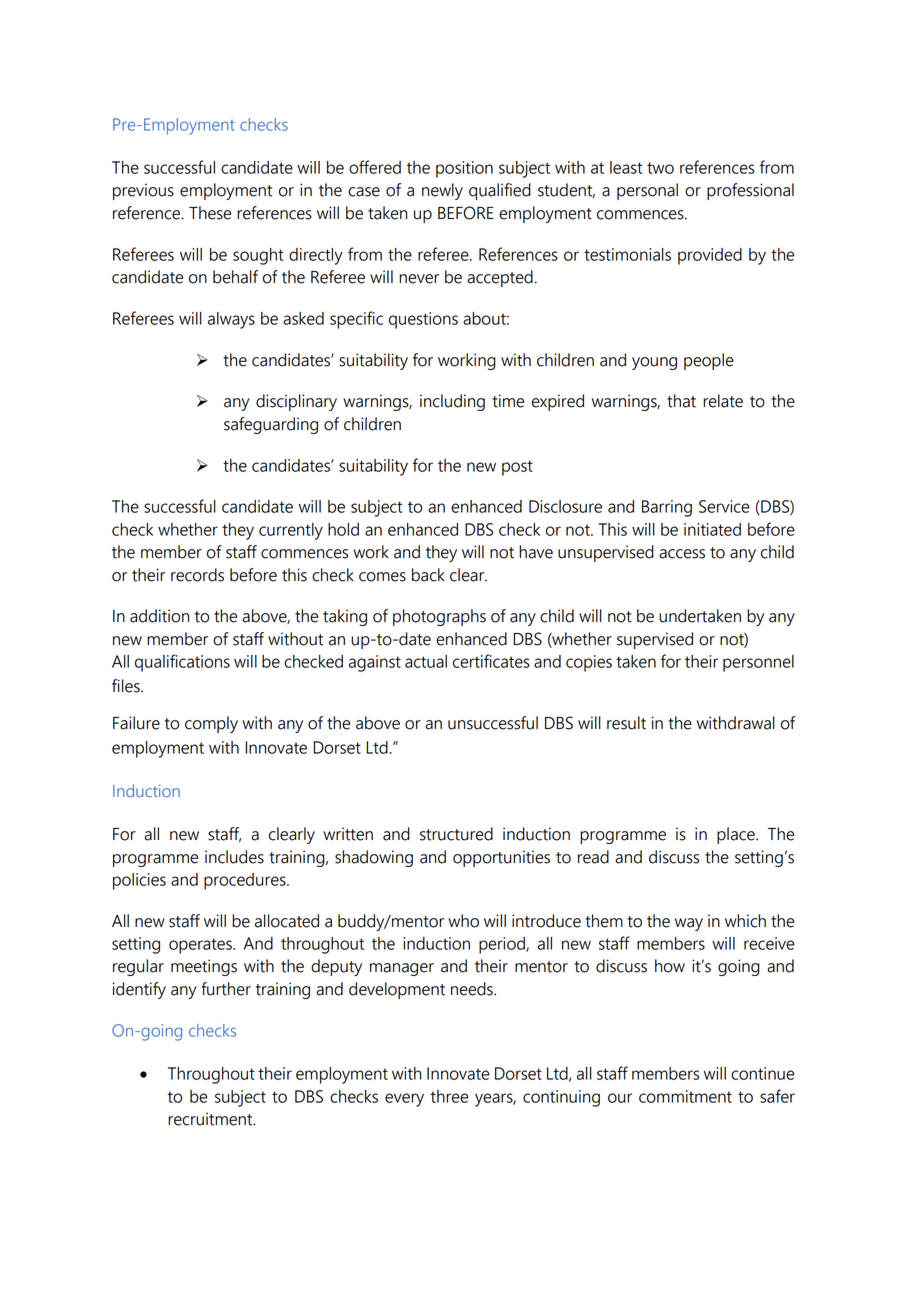 This document has width=924, height=1308. What do you see at coordinates (452, 402) in the document?
I see `including` at bounding box center [452, 402].
